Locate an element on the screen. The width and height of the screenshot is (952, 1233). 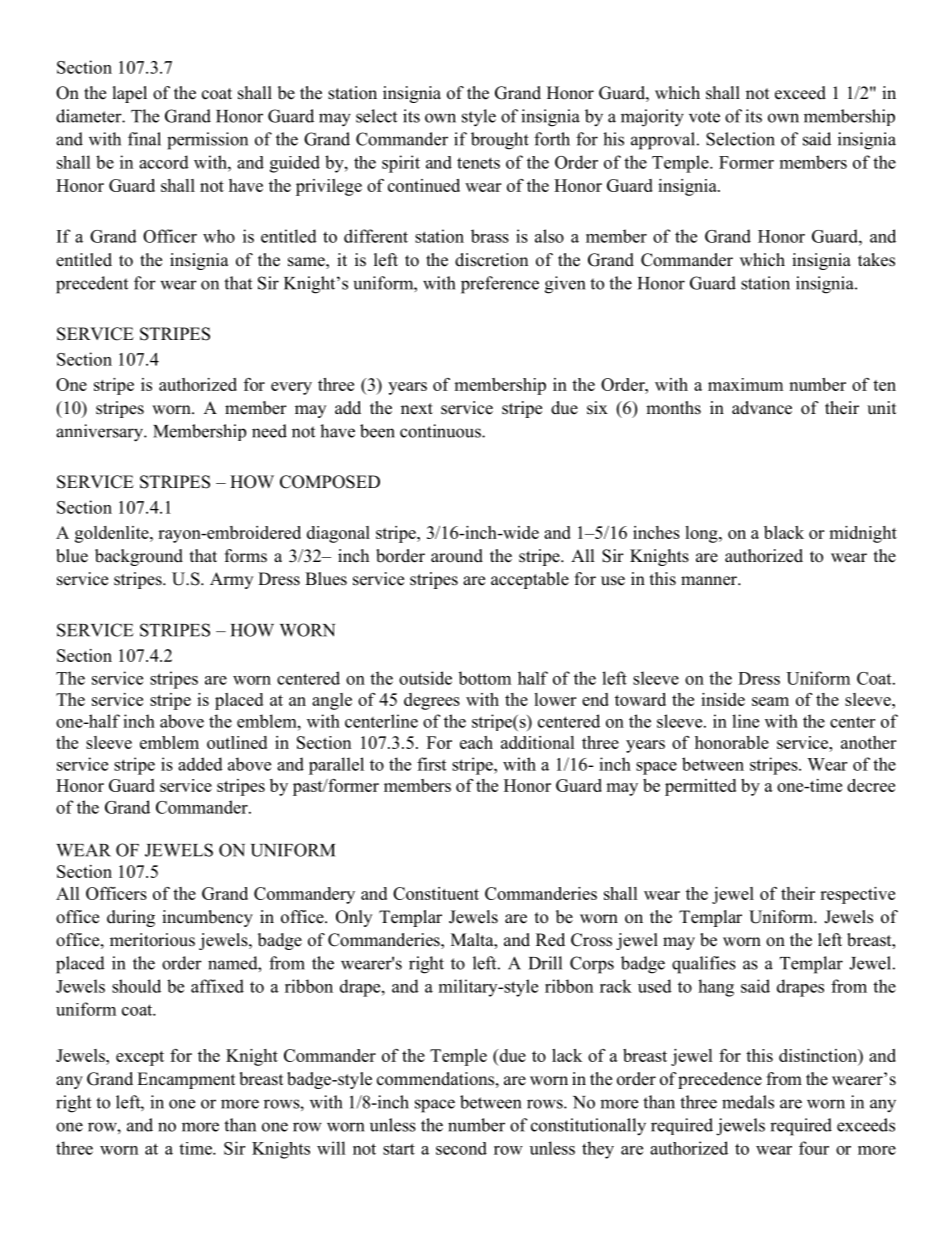
vote is located at coordinates (704, 117).
